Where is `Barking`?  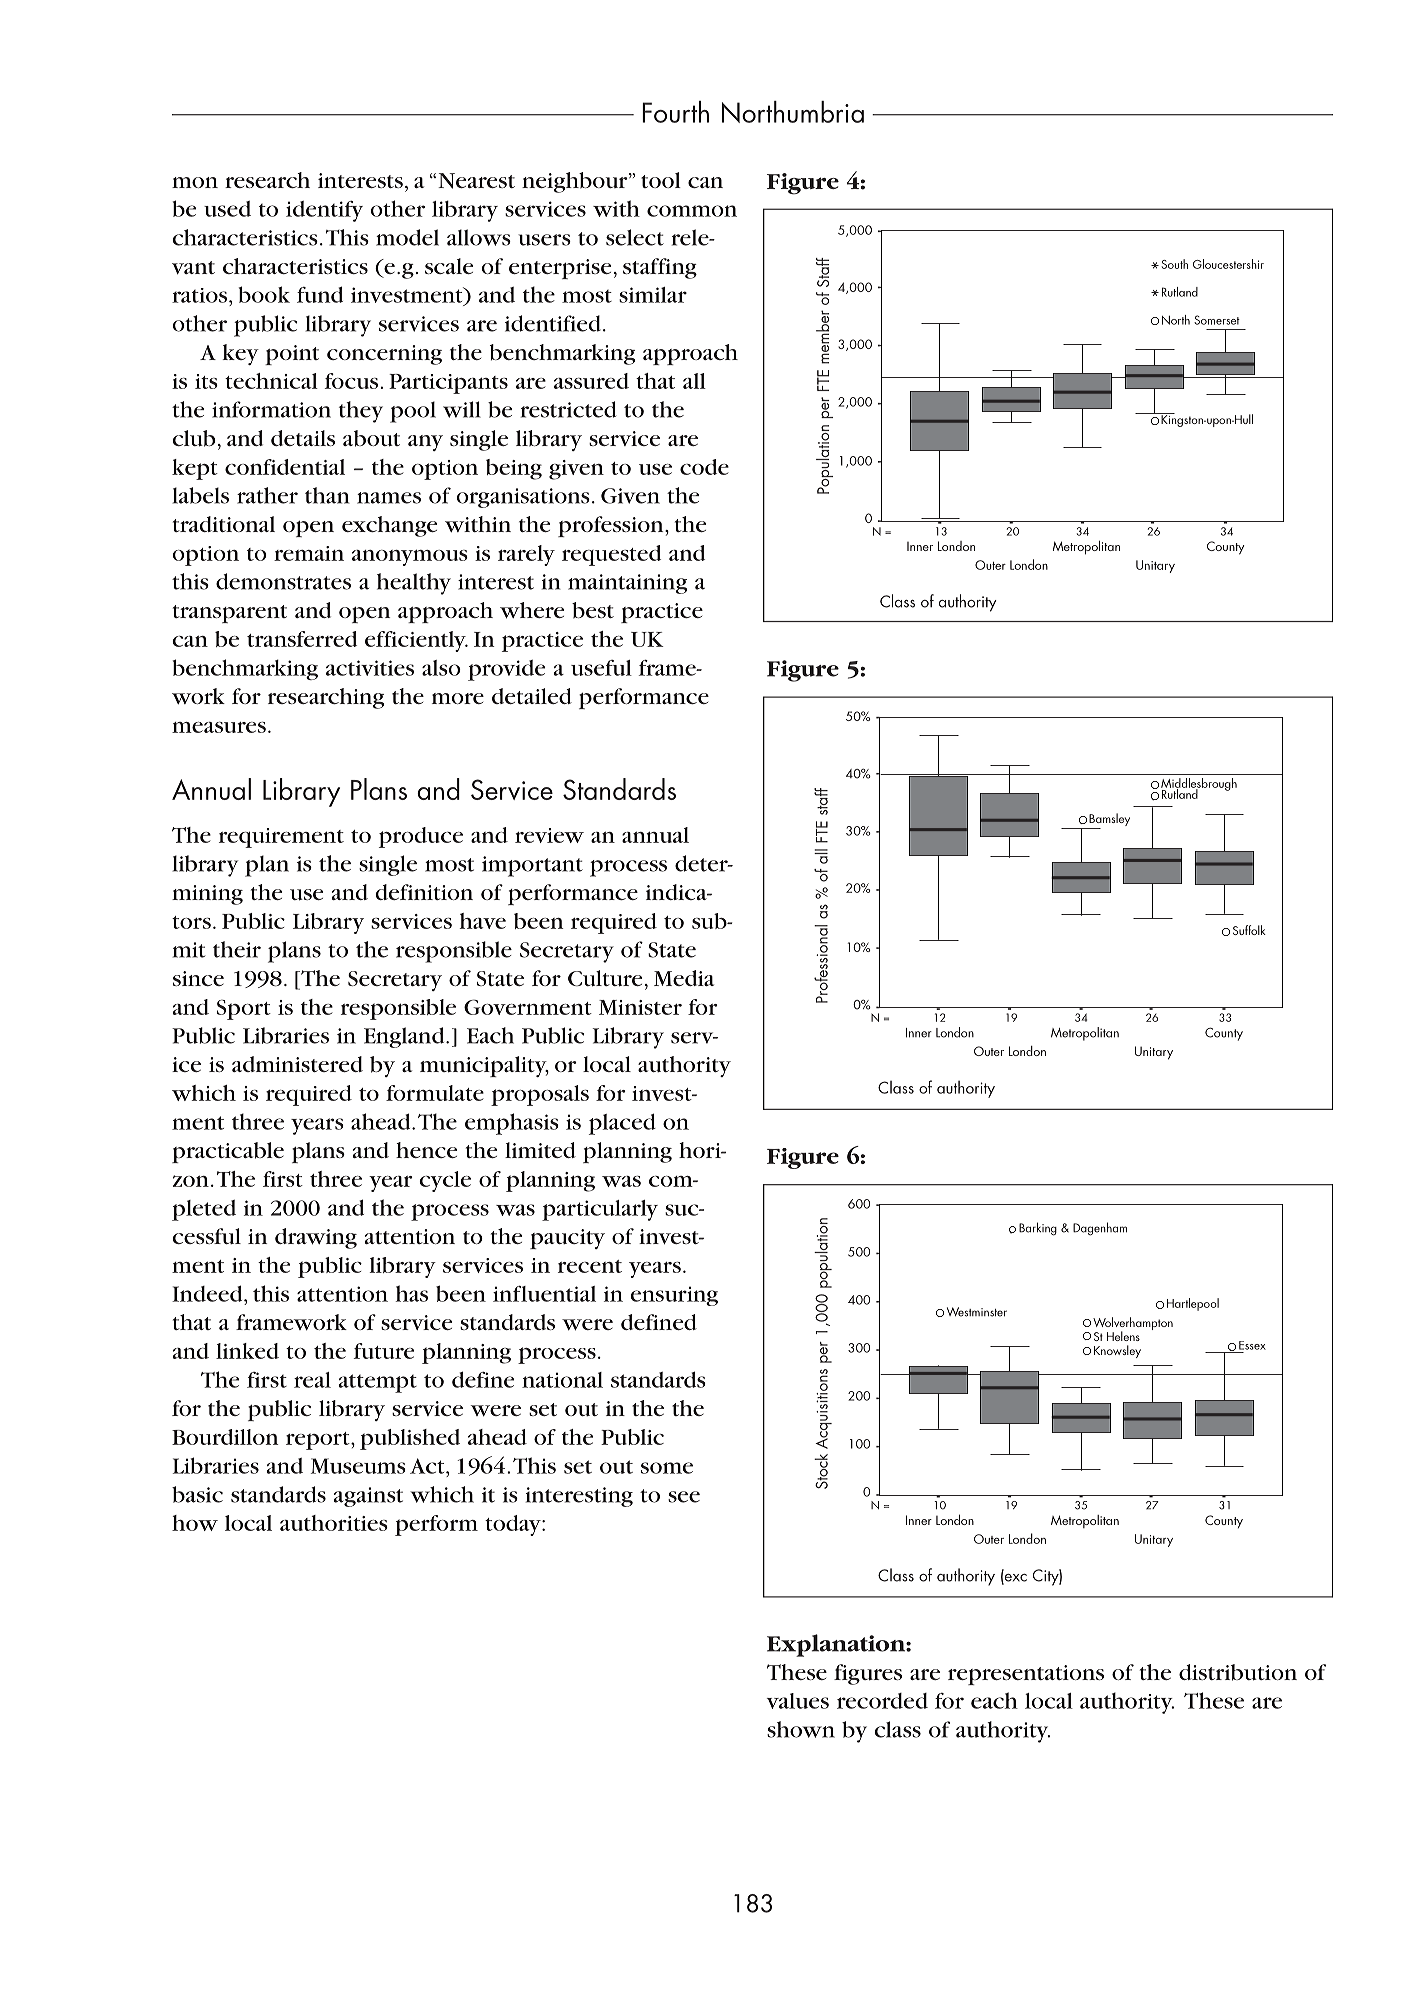
Barking is located at coordinates (1038, 1229).
